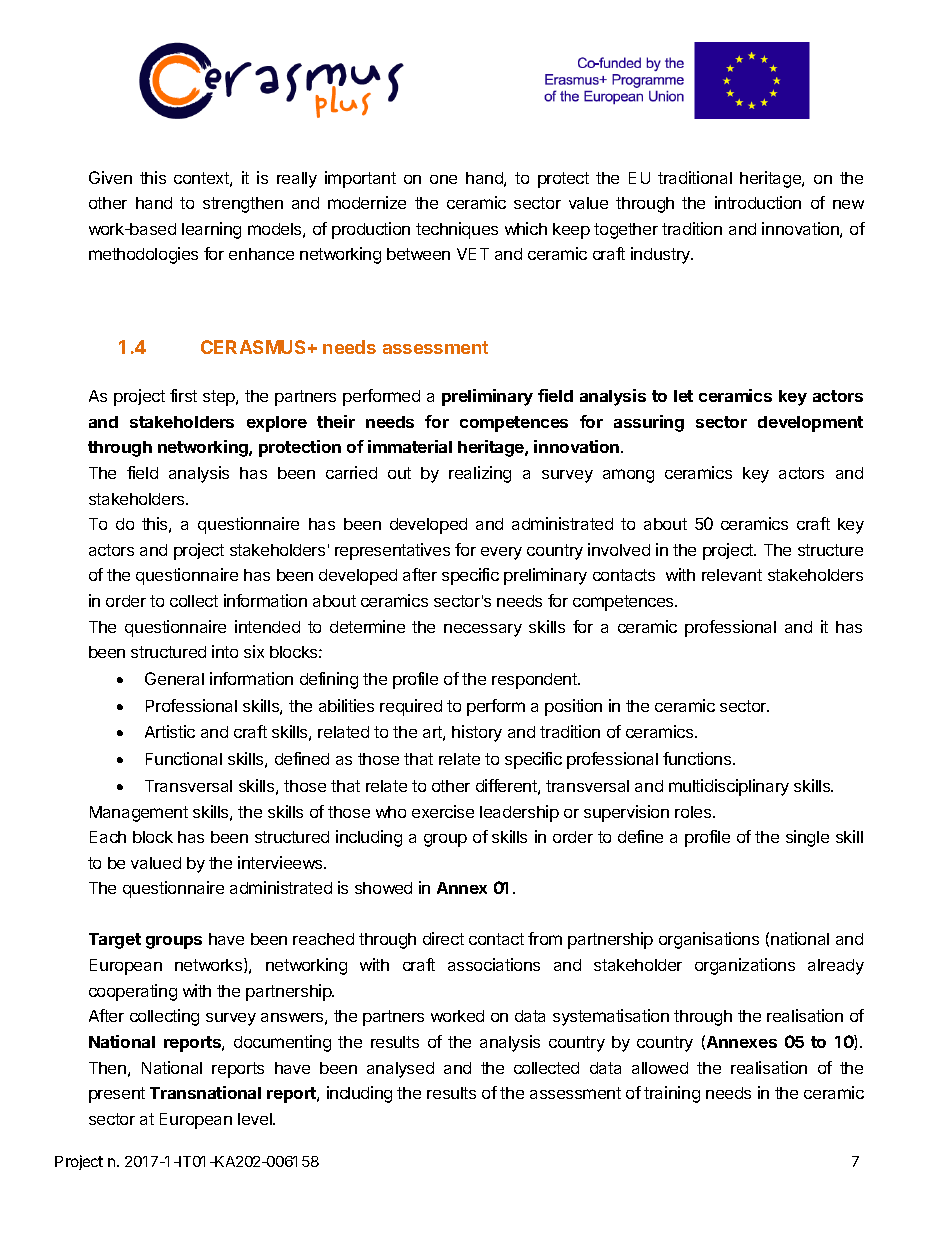 The image size is (952, 1233). I want to click on techniques, so click(457, 230).
